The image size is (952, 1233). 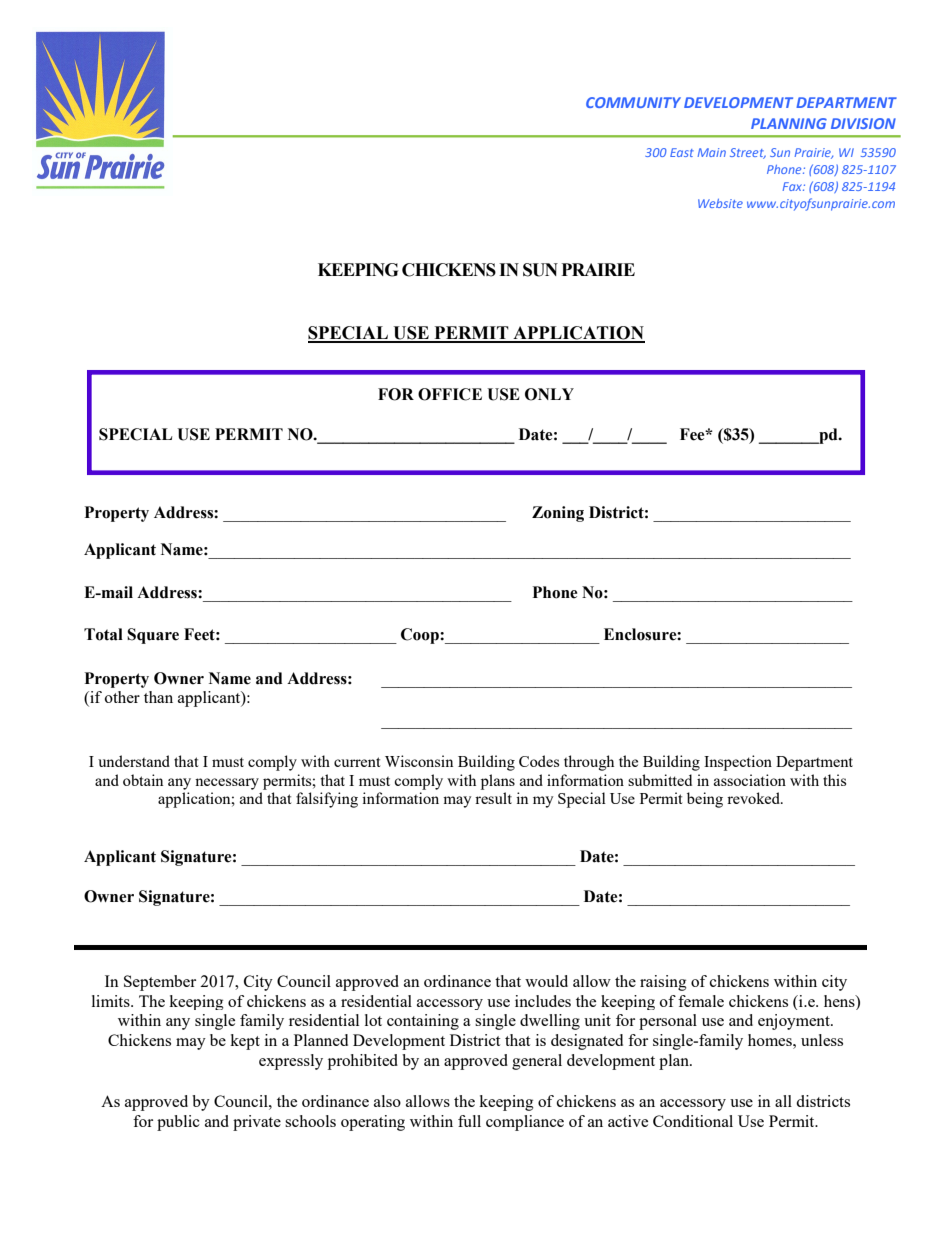 What do you see at coordinates (153, 636) in the screenshot?
I see `Square` at bounding box center [153, 636].
